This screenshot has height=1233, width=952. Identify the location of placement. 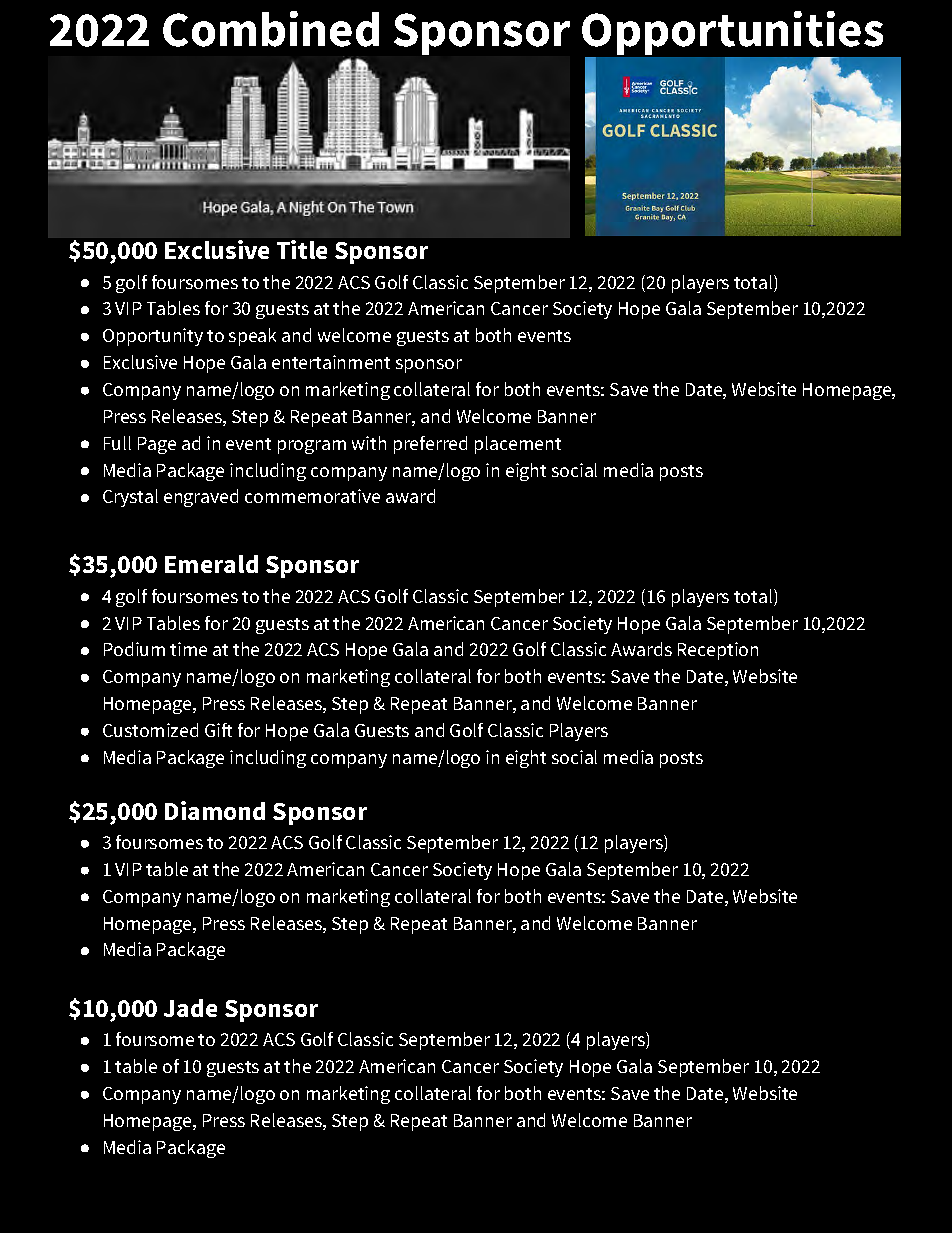
(518, 445).
